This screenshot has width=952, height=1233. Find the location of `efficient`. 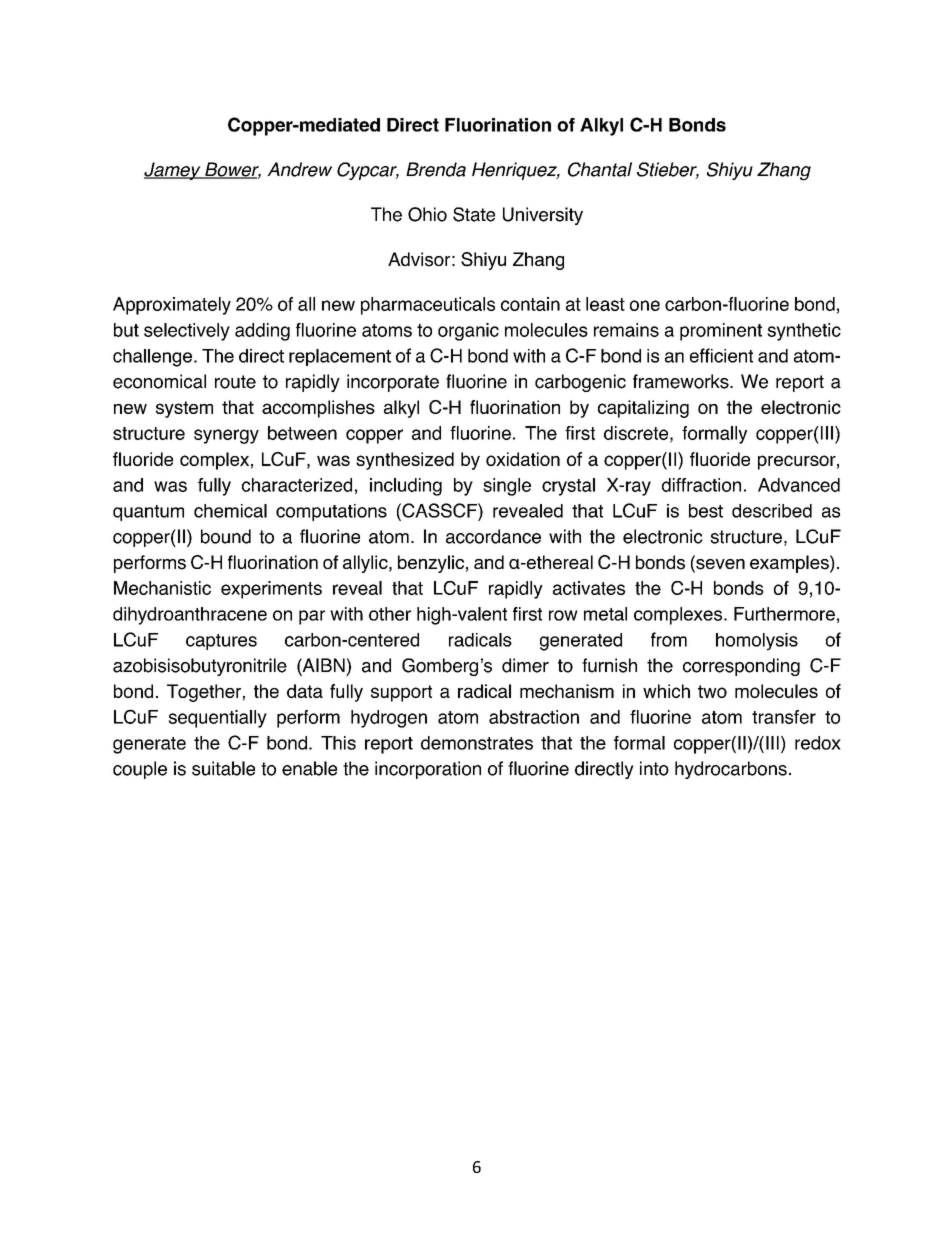

efficient is located at coordinates (721, 355).
